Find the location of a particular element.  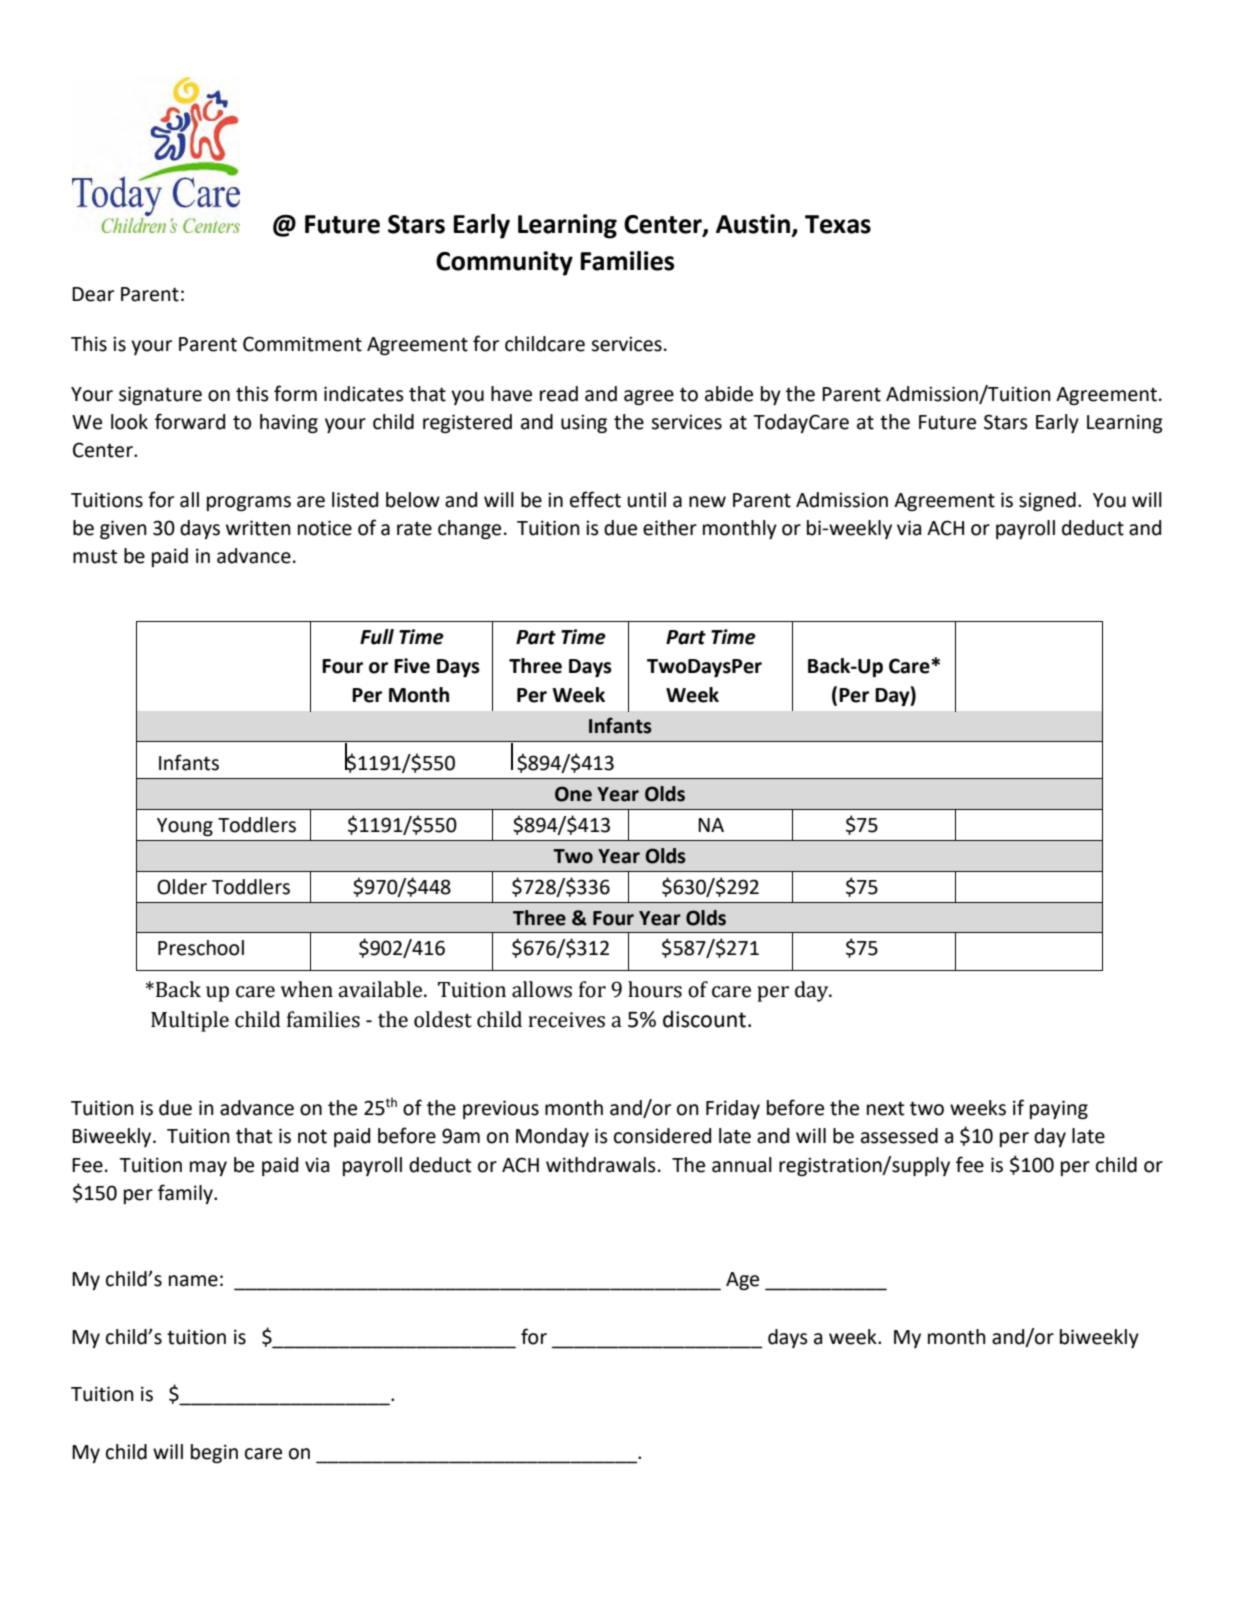

Young is located at coordinates (185, 827).
